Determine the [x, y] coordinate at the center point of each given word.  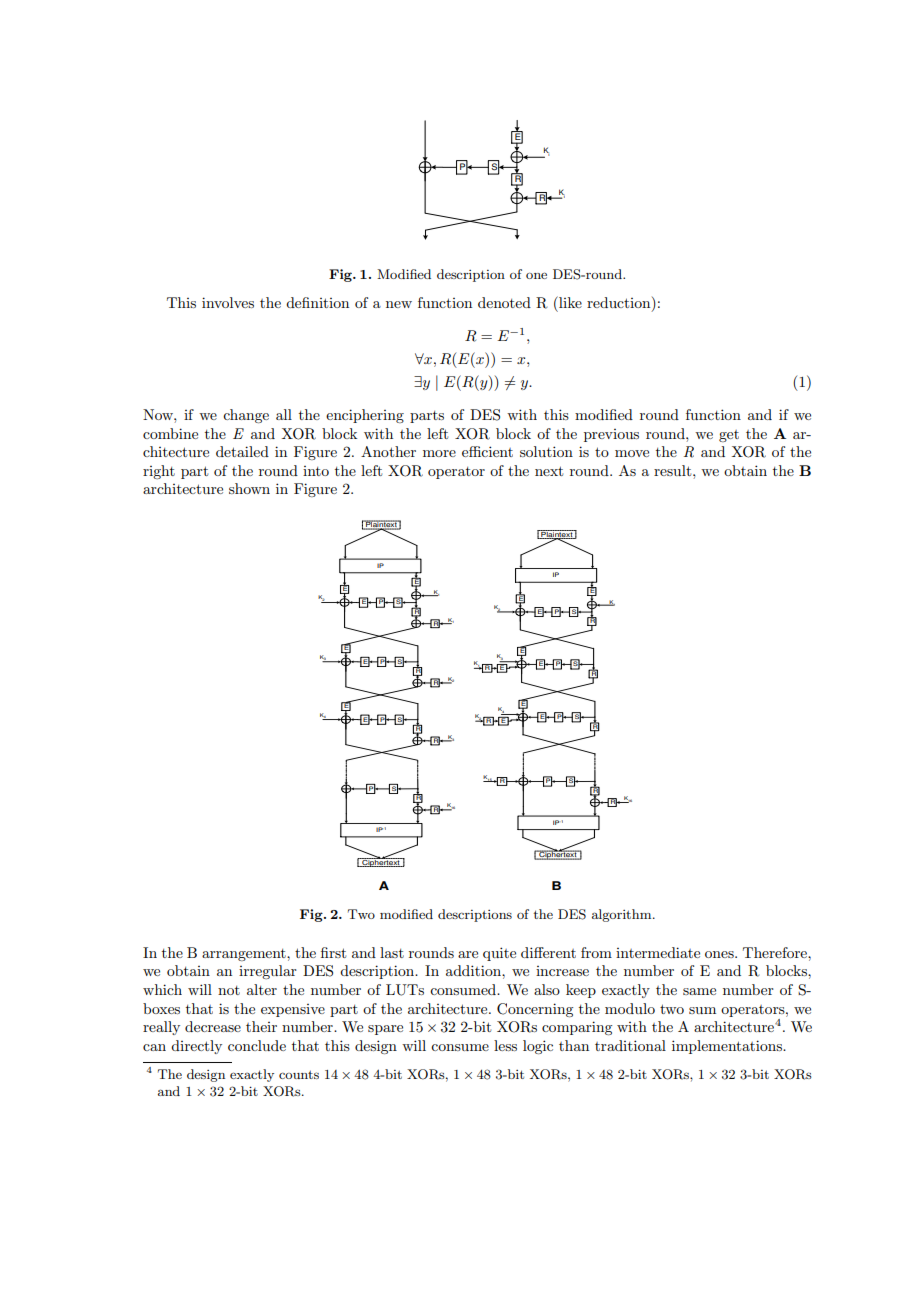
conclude [257, 1045]
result [674, 470]
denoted [504, 302]
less [505, 1045]
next [549, 471]
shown [249, 488]
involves [228, 302]
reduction [620, 304]
